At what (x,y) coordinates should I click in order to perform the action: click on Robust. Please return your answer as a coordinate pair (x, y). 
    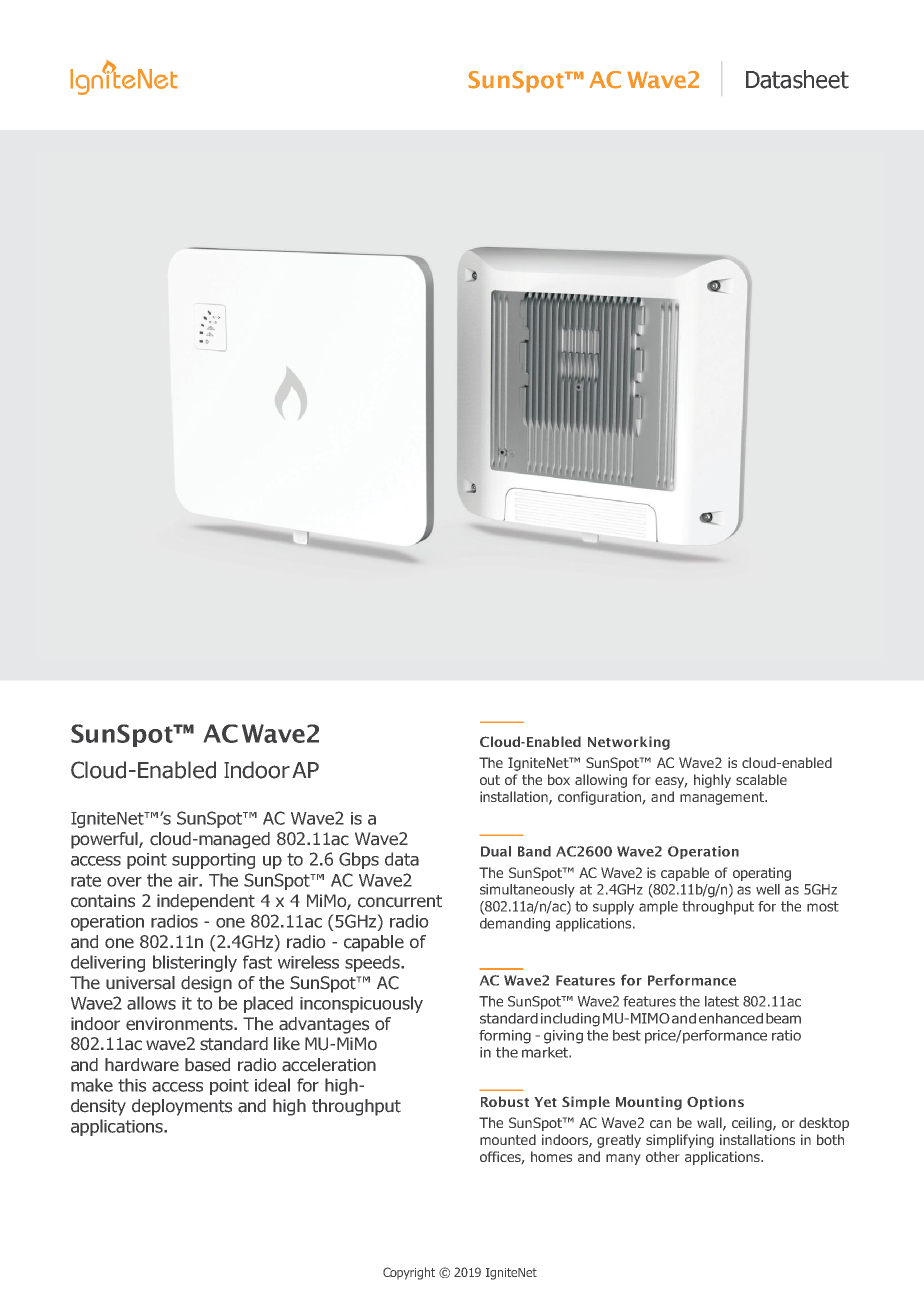
    Looking at the image, I should click on (505, 1101).
